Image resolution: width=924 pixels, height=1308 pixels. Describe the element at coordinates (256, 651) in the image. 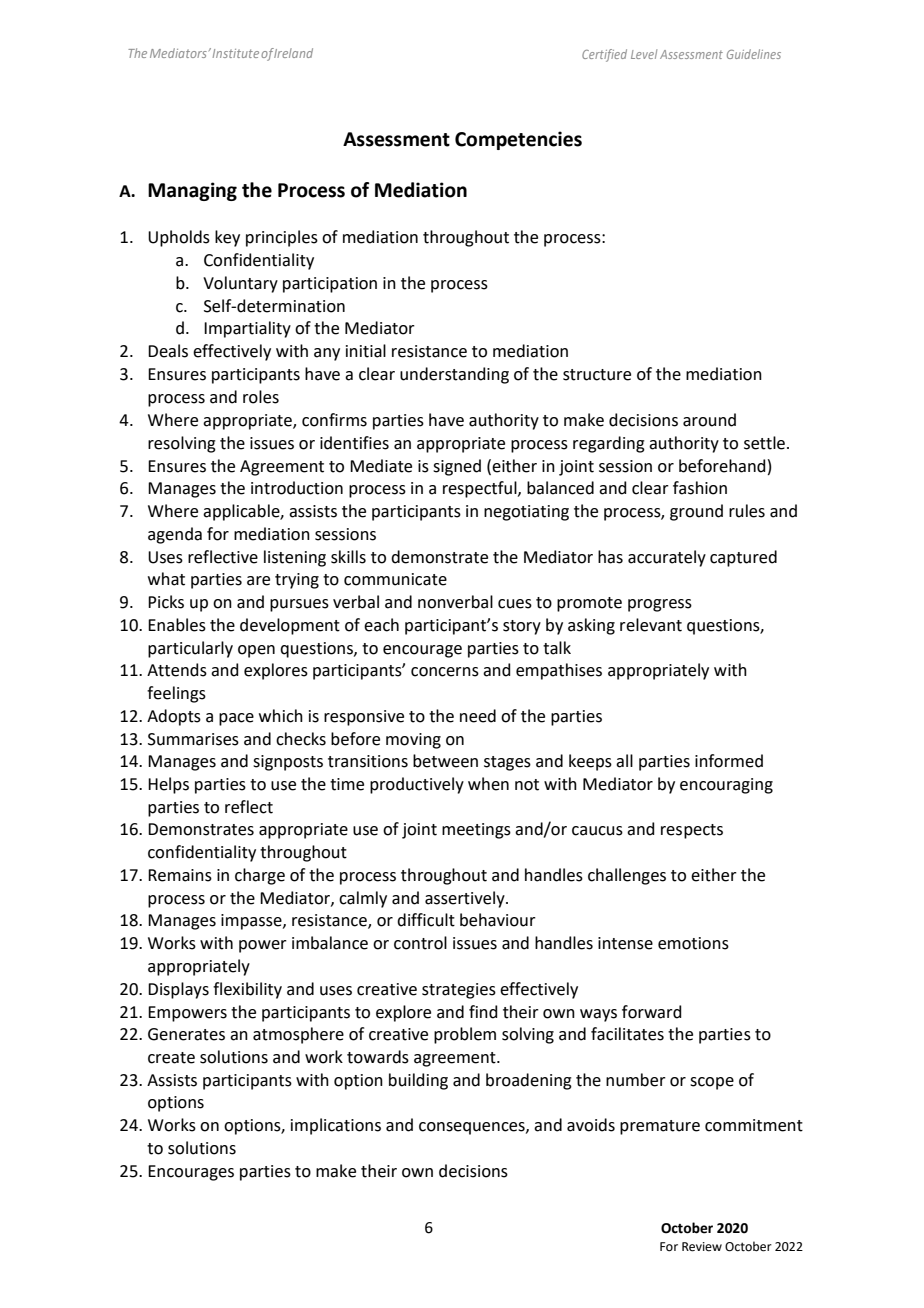

I see `open` at that location.
